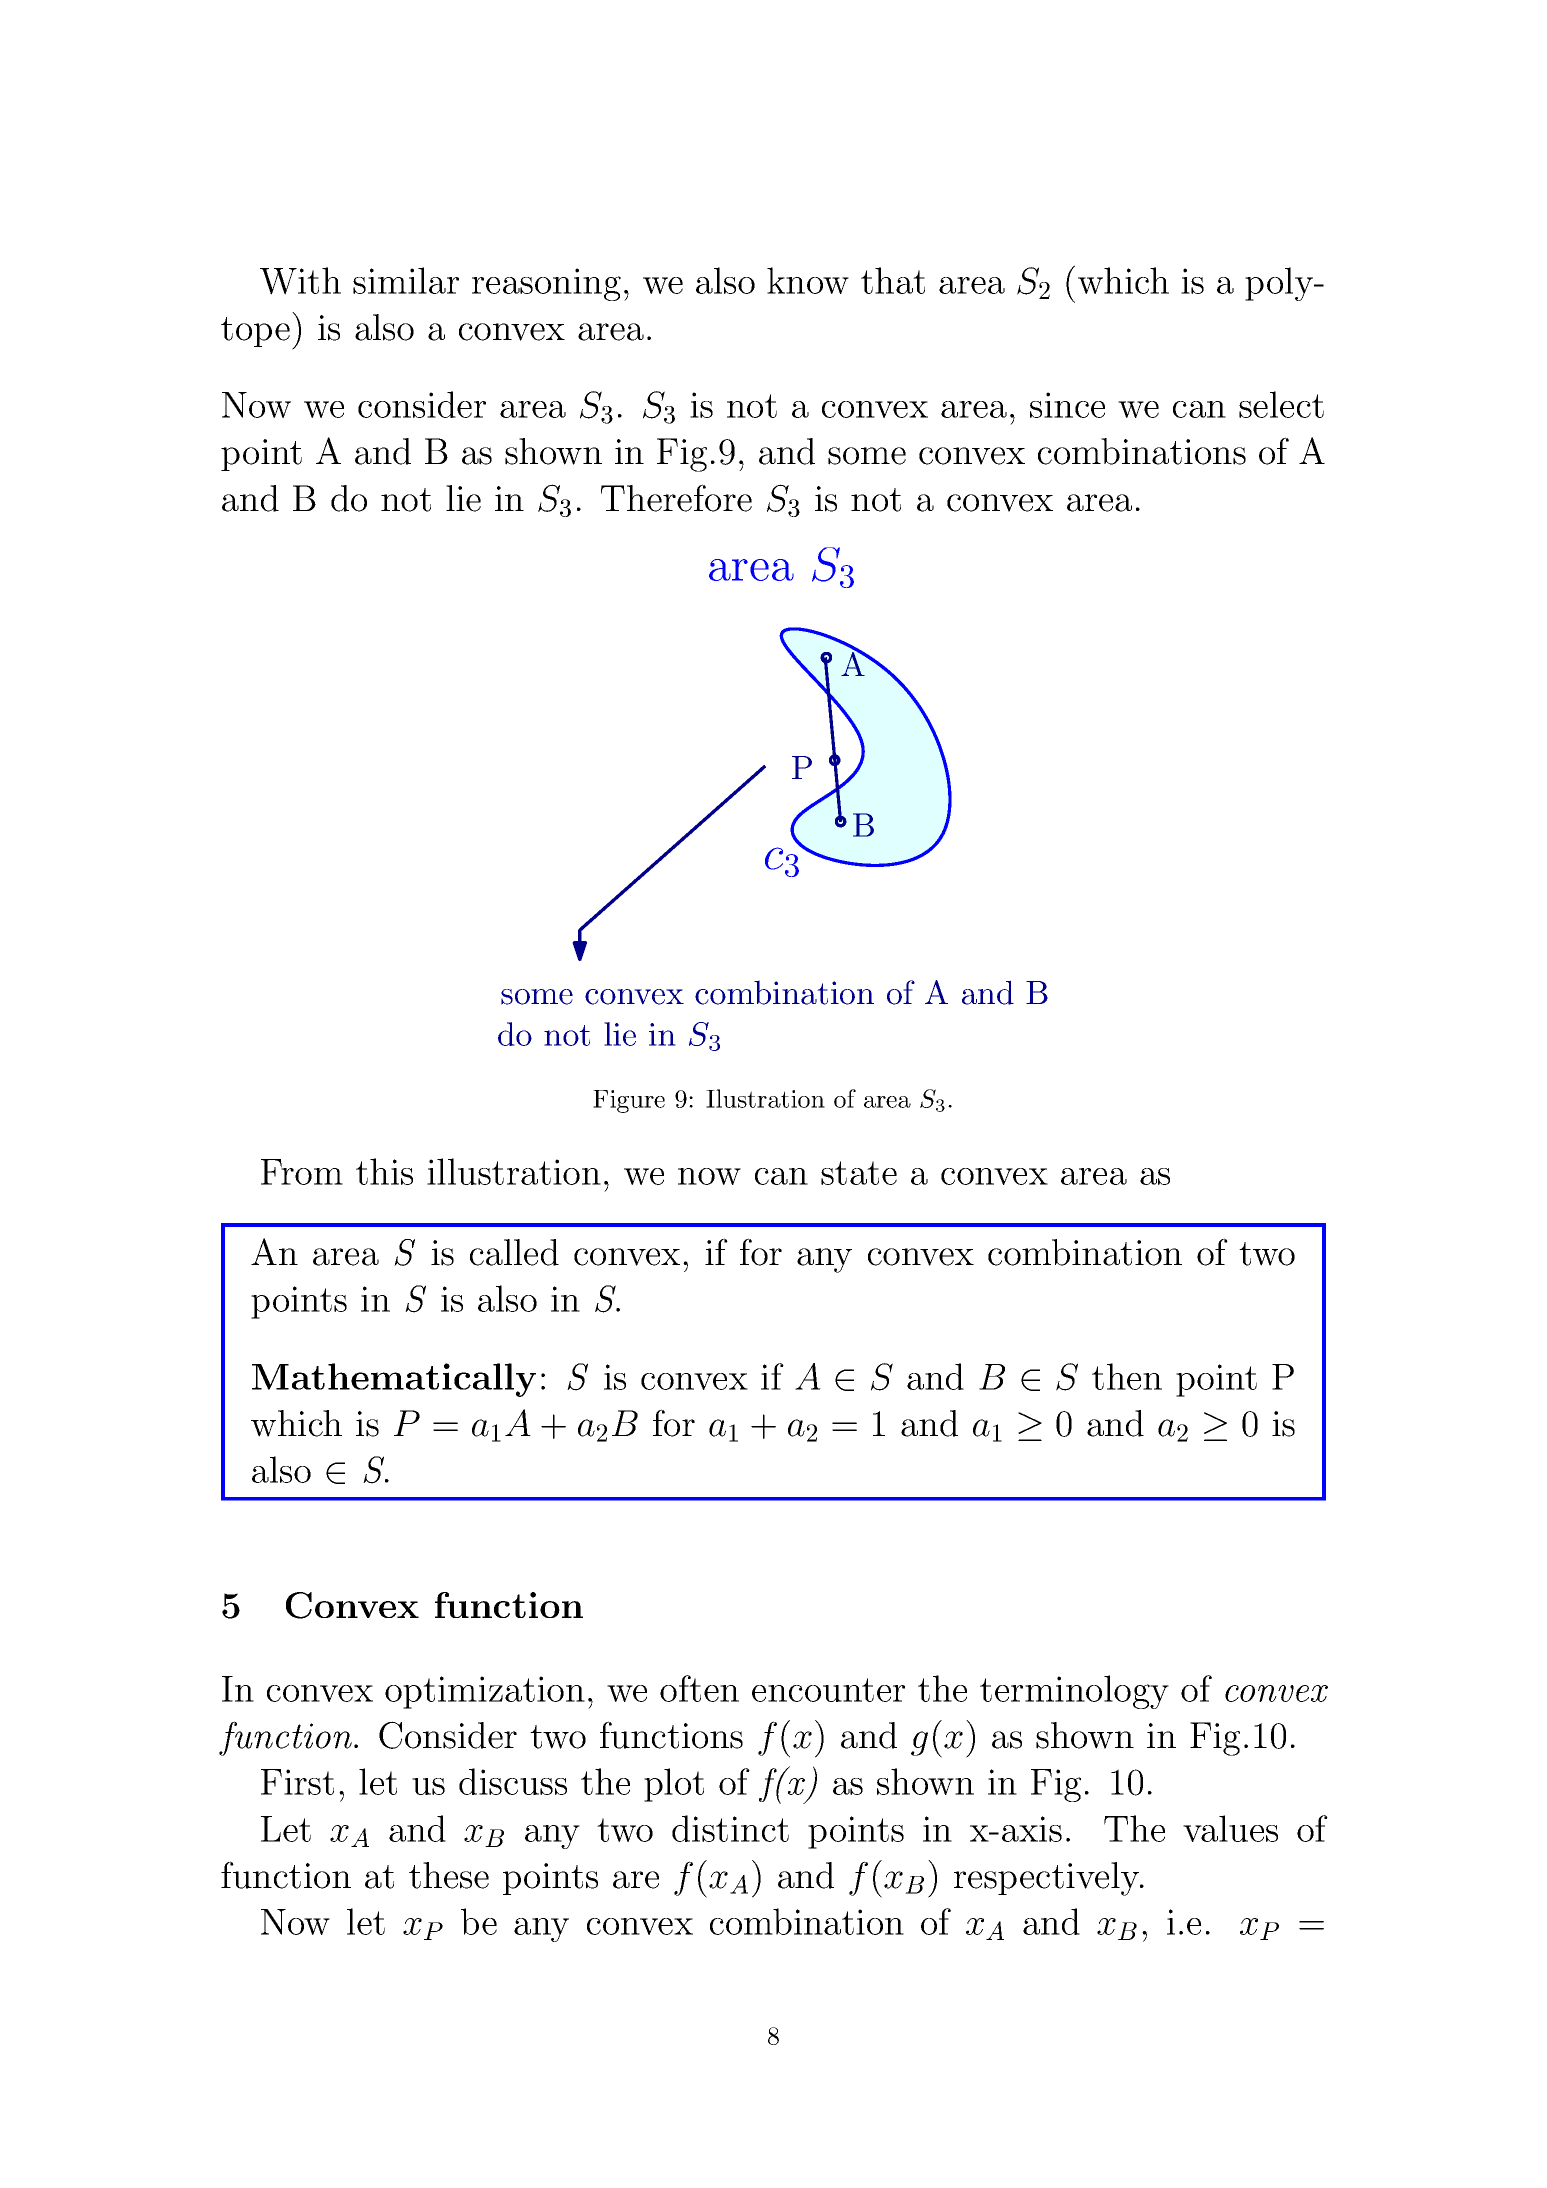 This image has width=1547, height=2188. Describe the element at coordinates (1127, 1376) in the image. I see `then` at that location.
